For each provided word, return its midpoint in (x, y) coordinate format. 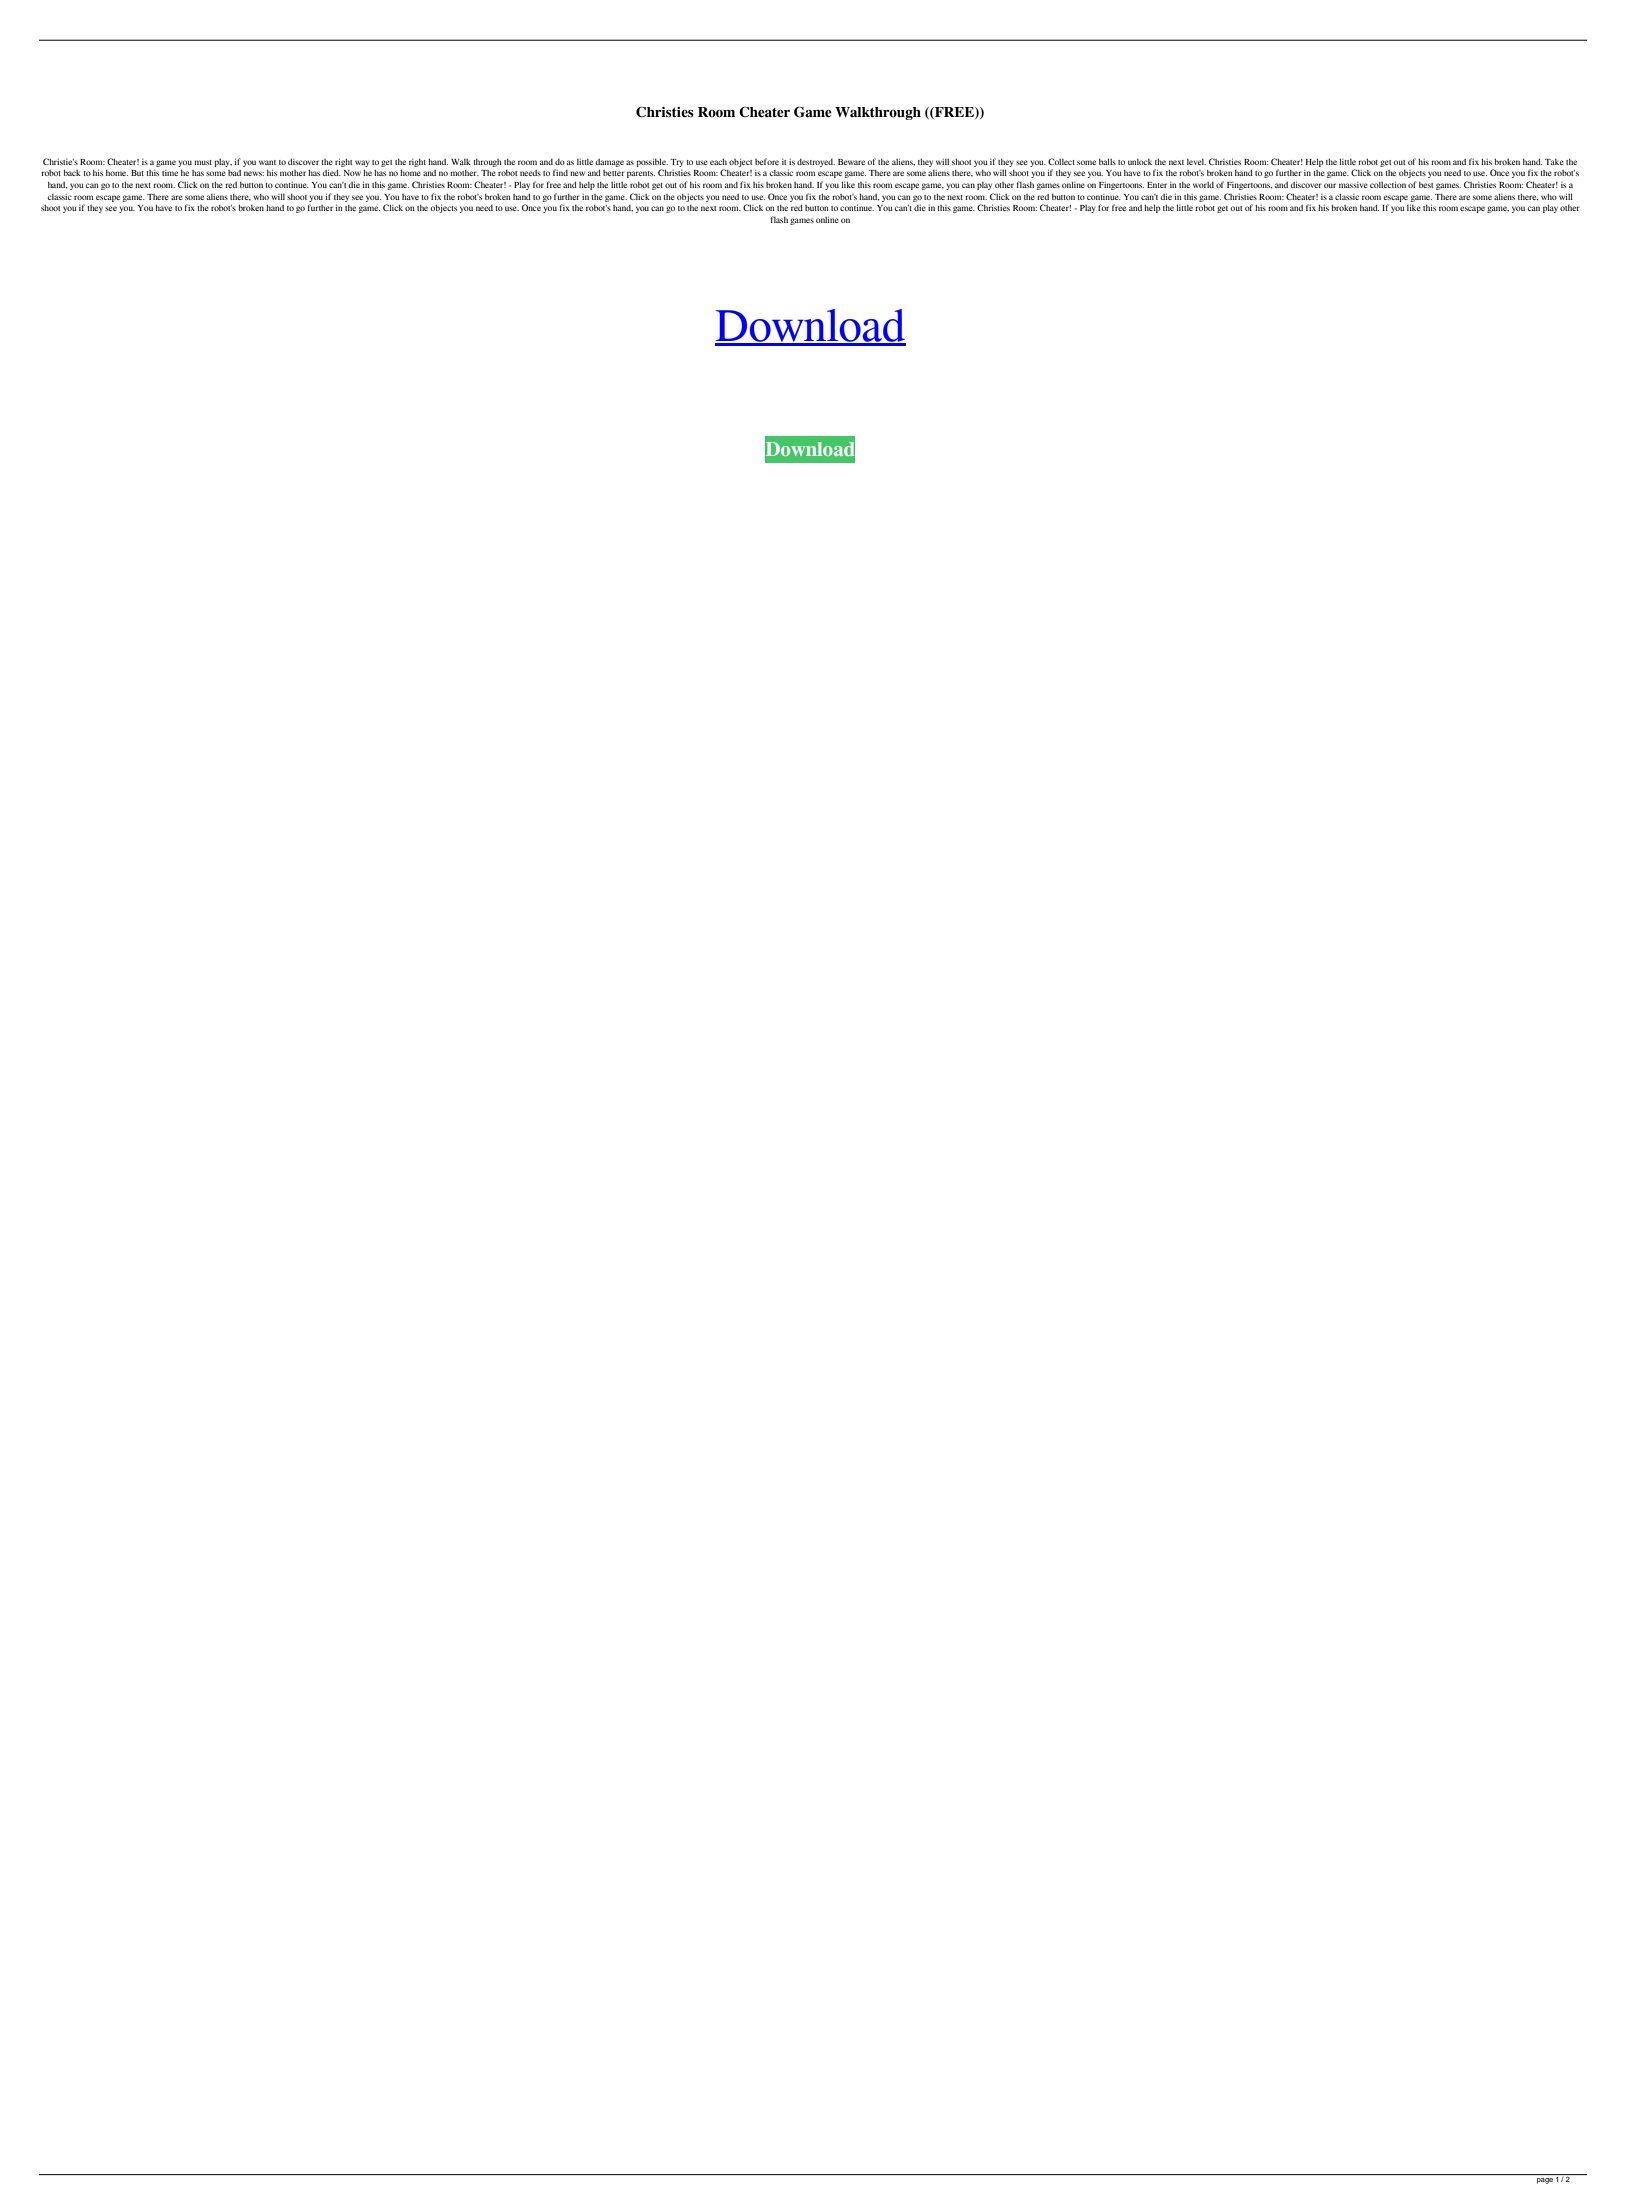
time (170, 173)
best (1426, 185)
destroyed (816, 163)
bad (234, 173)
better (614, 173)
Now (352, 173)
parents (641, 174)
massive (1353, 185)
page (1545, 2181)
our (1330, 185)
